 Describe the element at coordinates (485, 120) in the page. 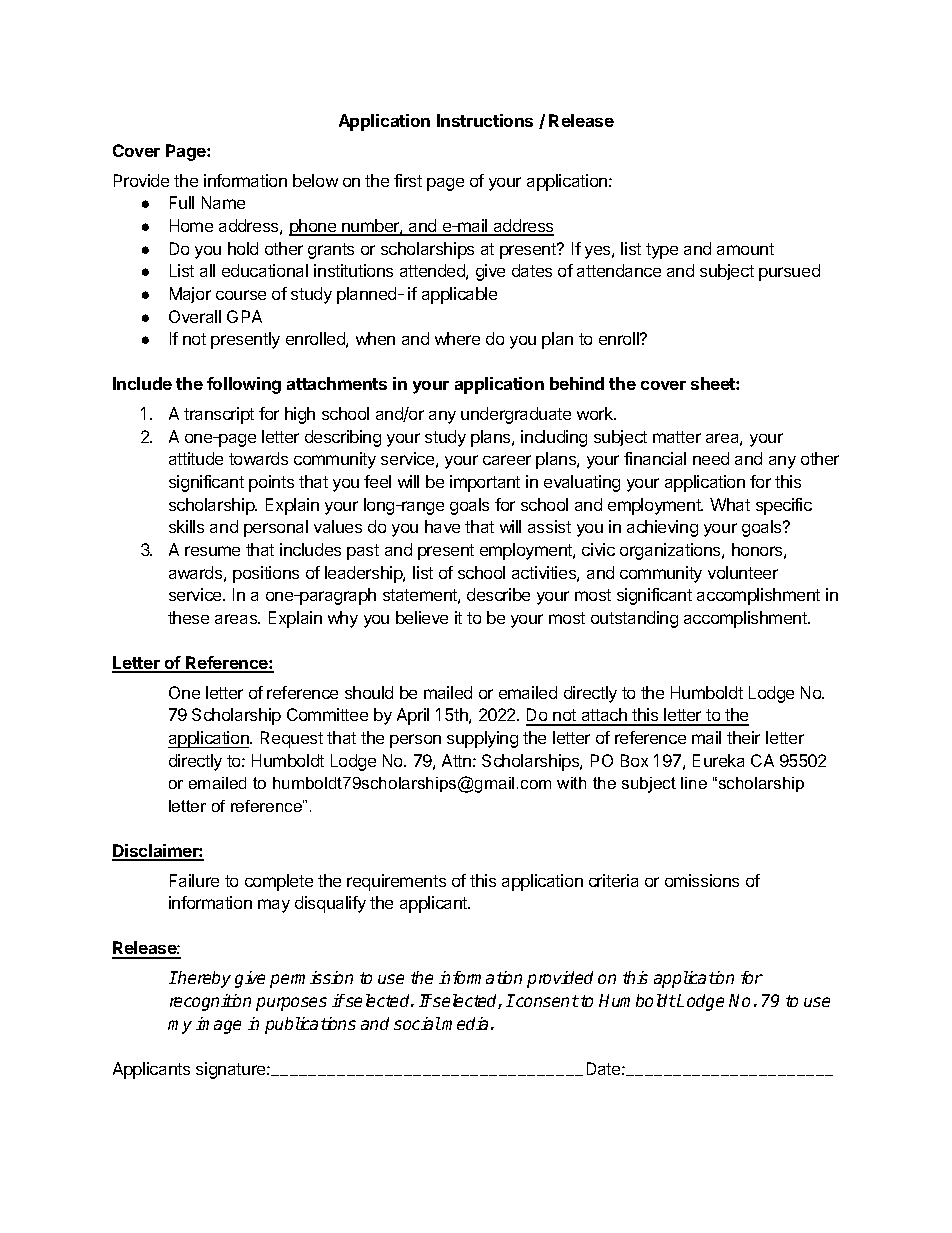

I see `Instructions` at that location.
